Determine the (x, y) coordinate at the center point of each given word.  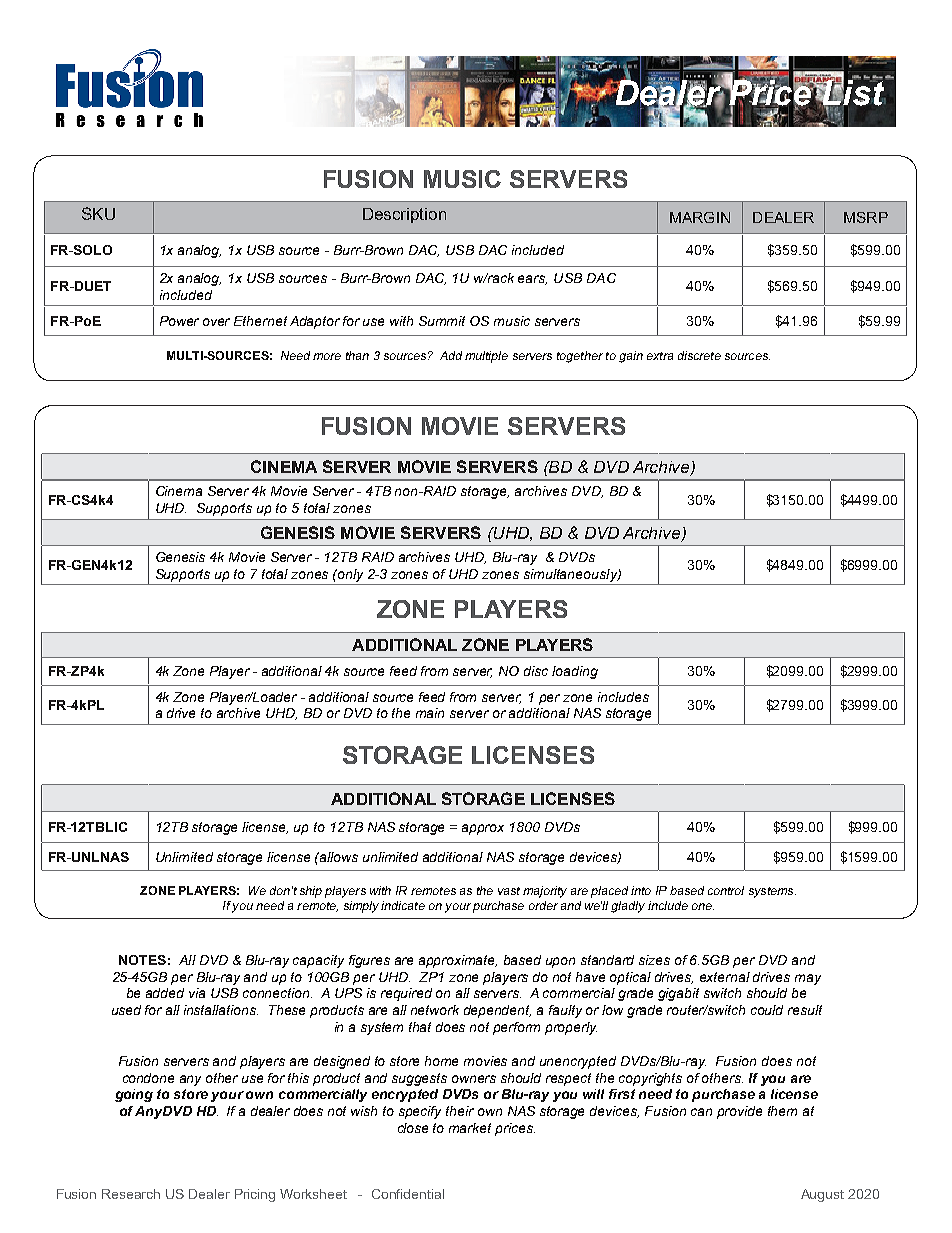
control (726, 890)
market (470, 1128)
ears (532, 280)
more (327, 356)
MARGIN (700, 217)
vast (509, 891)
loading (575, 672)
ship (311, 892)
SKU (98, 213)
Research (131, 1194)
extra (660, 356)
